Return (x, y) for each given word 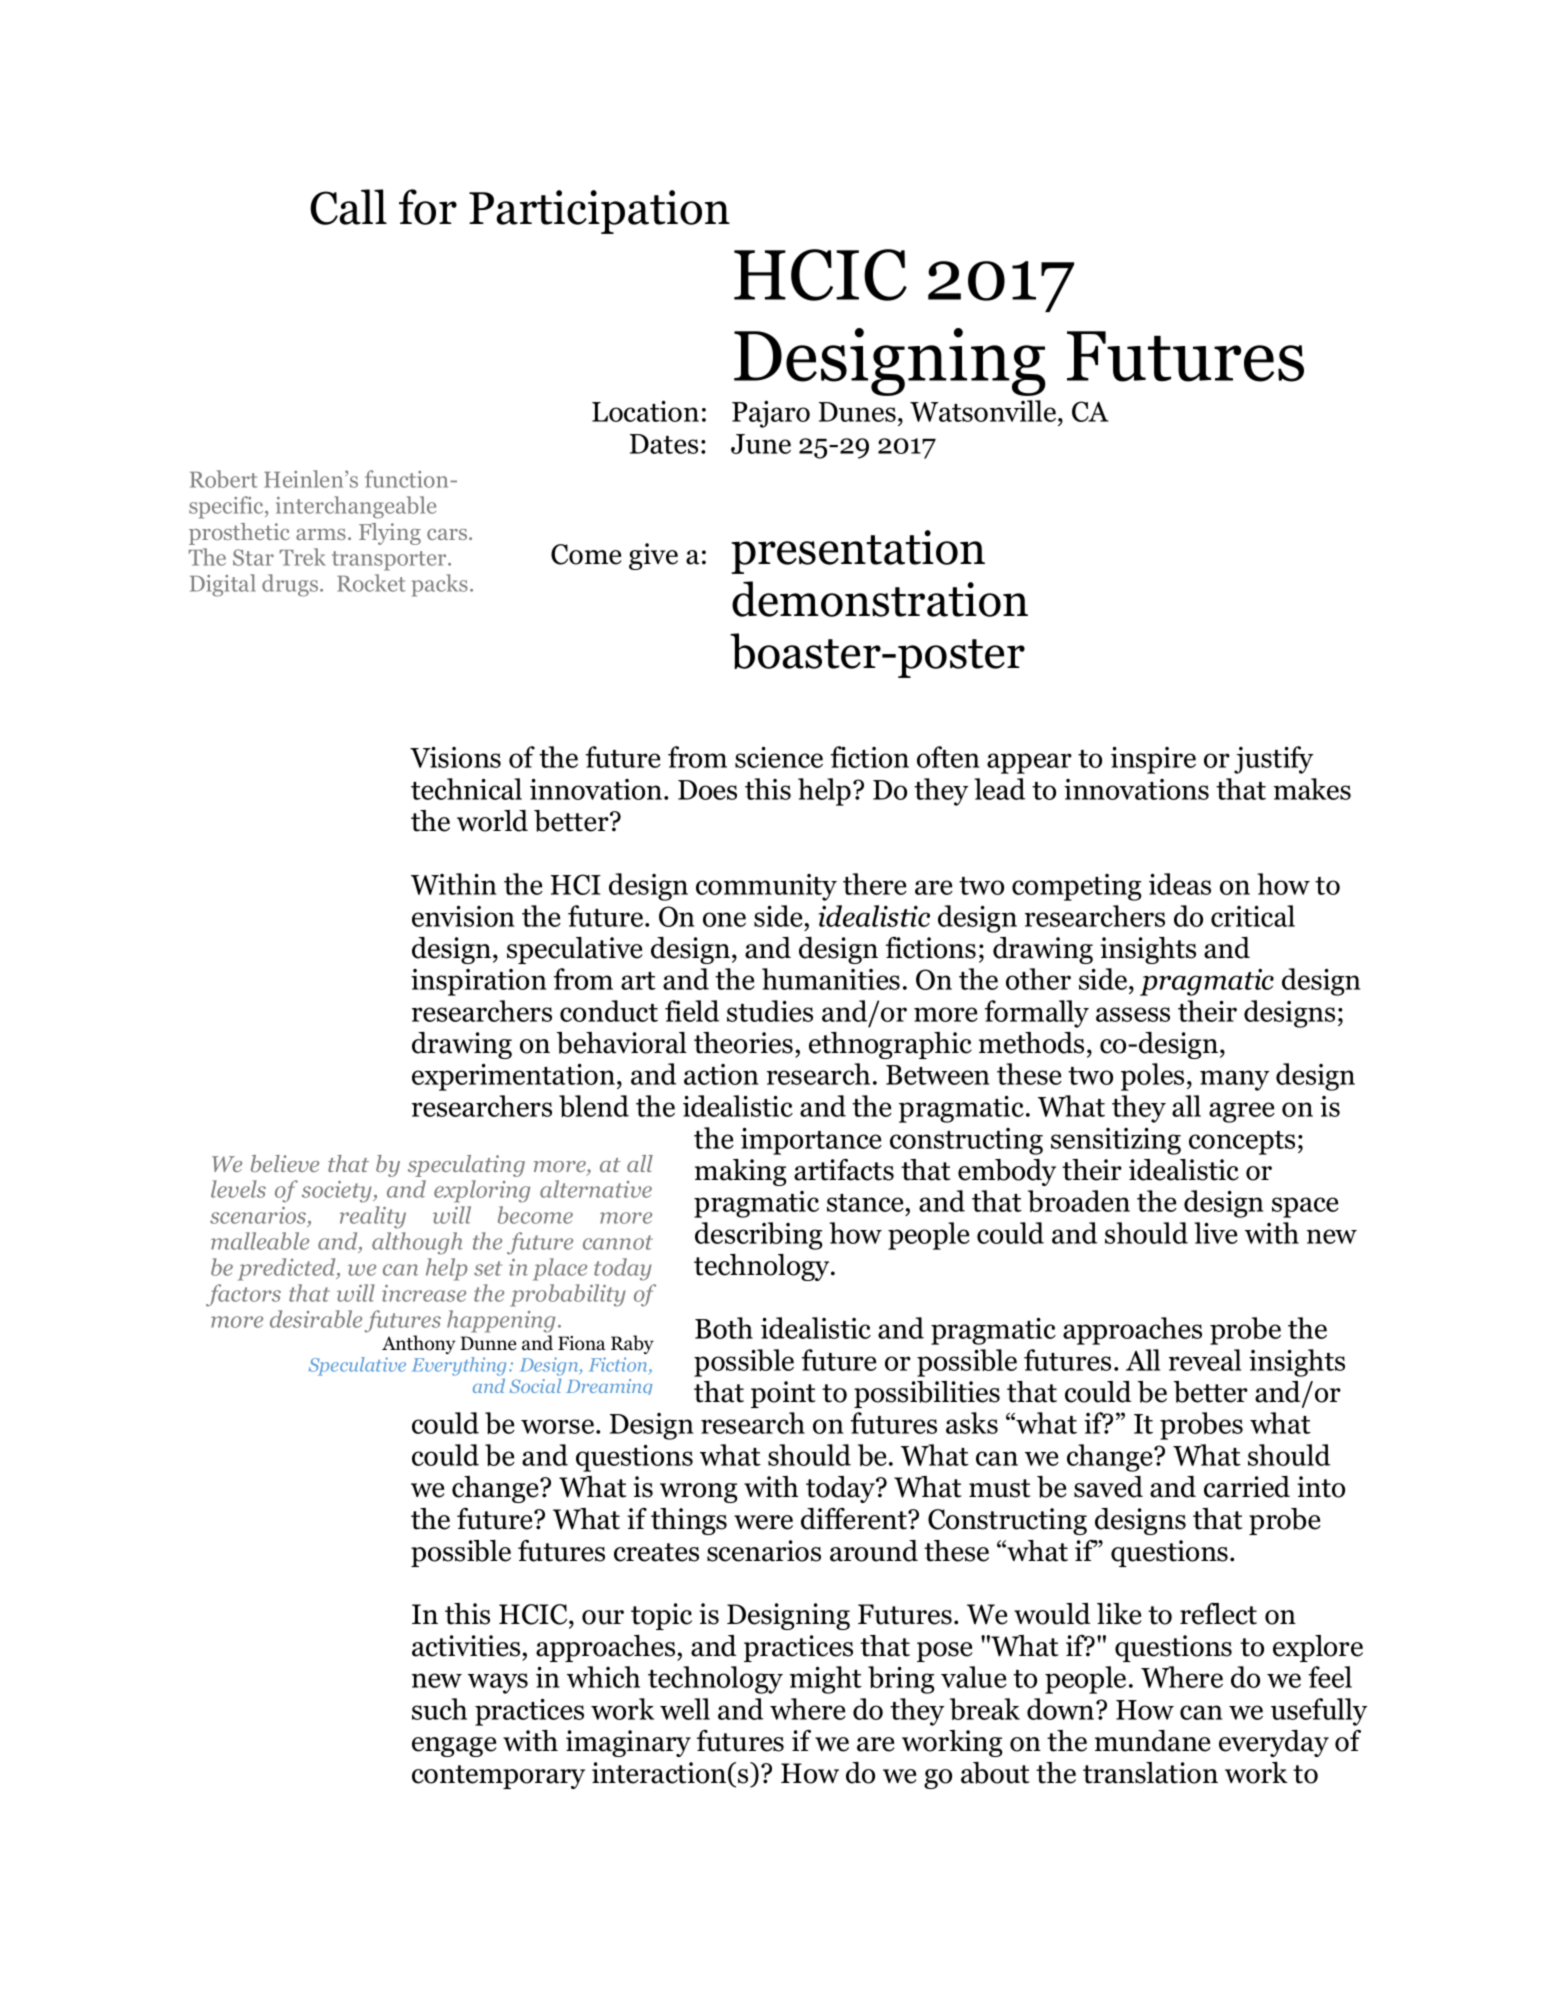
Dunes (857, 412)
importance (811, 1141)
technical (466, 789)
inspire (1153, 760)
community (766, 887)
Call (348, 207)
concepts (1242, 1143)
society (338, 1192)
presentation (858, 552)
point (783, 1394)
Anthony (419, 1344)
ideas (1180, 884)
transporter (390, 561)
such (439, 1709)
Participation (599, 212)
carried (1247, 1487)
